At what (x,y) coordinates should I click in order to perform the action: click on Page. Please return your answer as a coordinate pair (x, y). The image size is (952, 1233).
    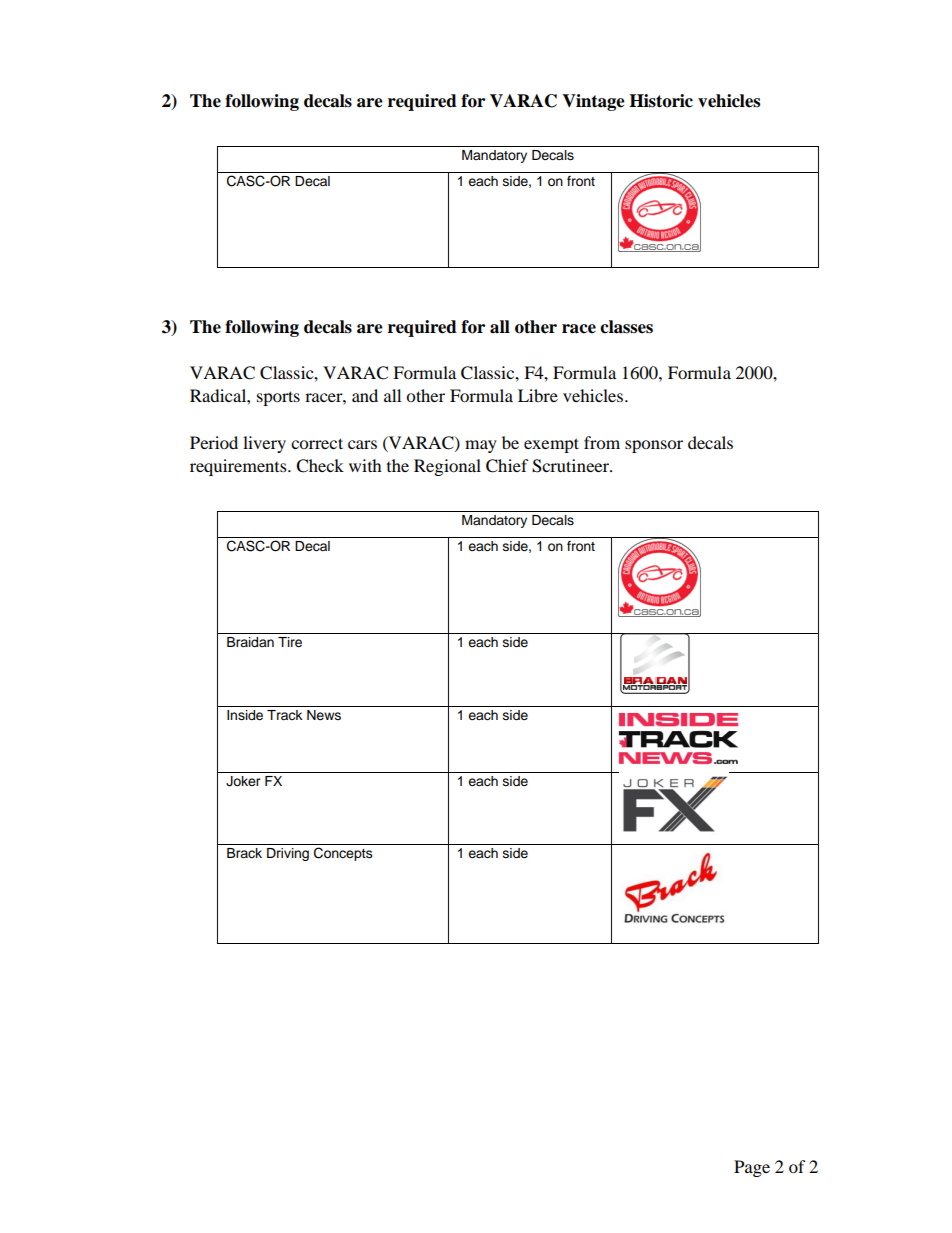
    Looking at the image, I should click on (752, 1168).
